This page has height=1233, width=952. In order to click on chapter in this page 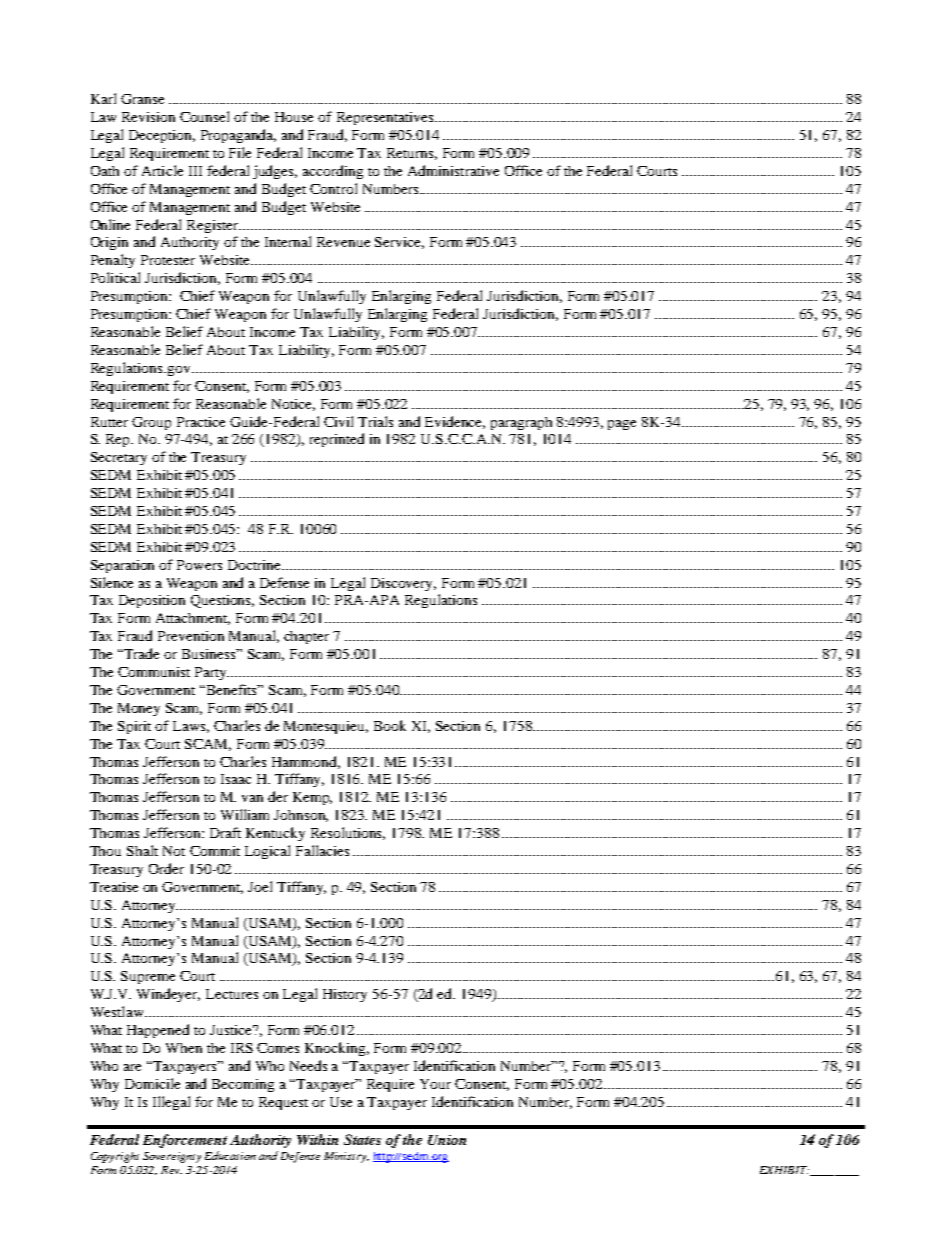, I will do `click(306, 637)`.
